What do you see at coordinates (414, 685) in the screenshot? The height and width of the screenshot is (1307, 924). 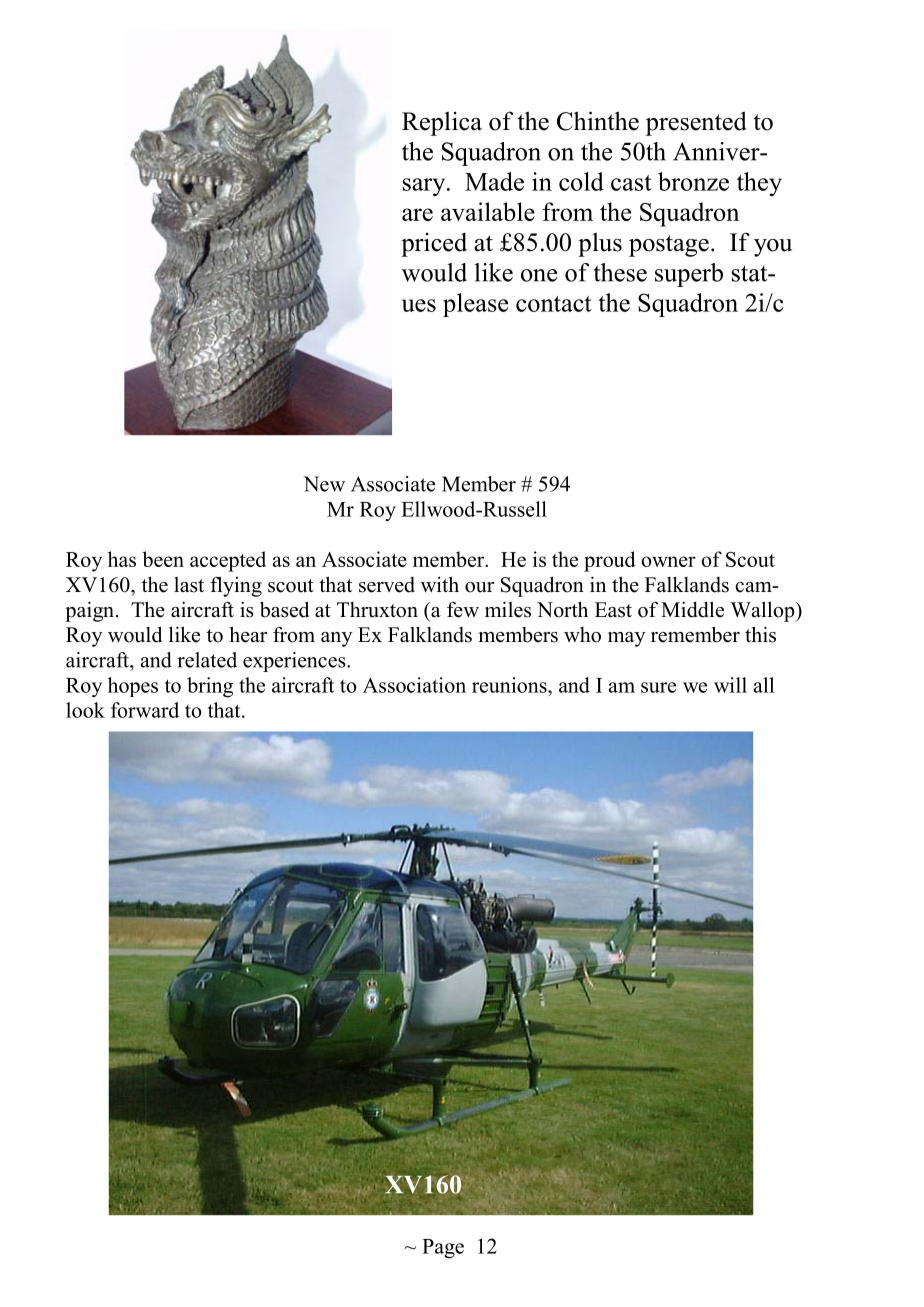 I see `Association` at bounding box center [414, 685].
